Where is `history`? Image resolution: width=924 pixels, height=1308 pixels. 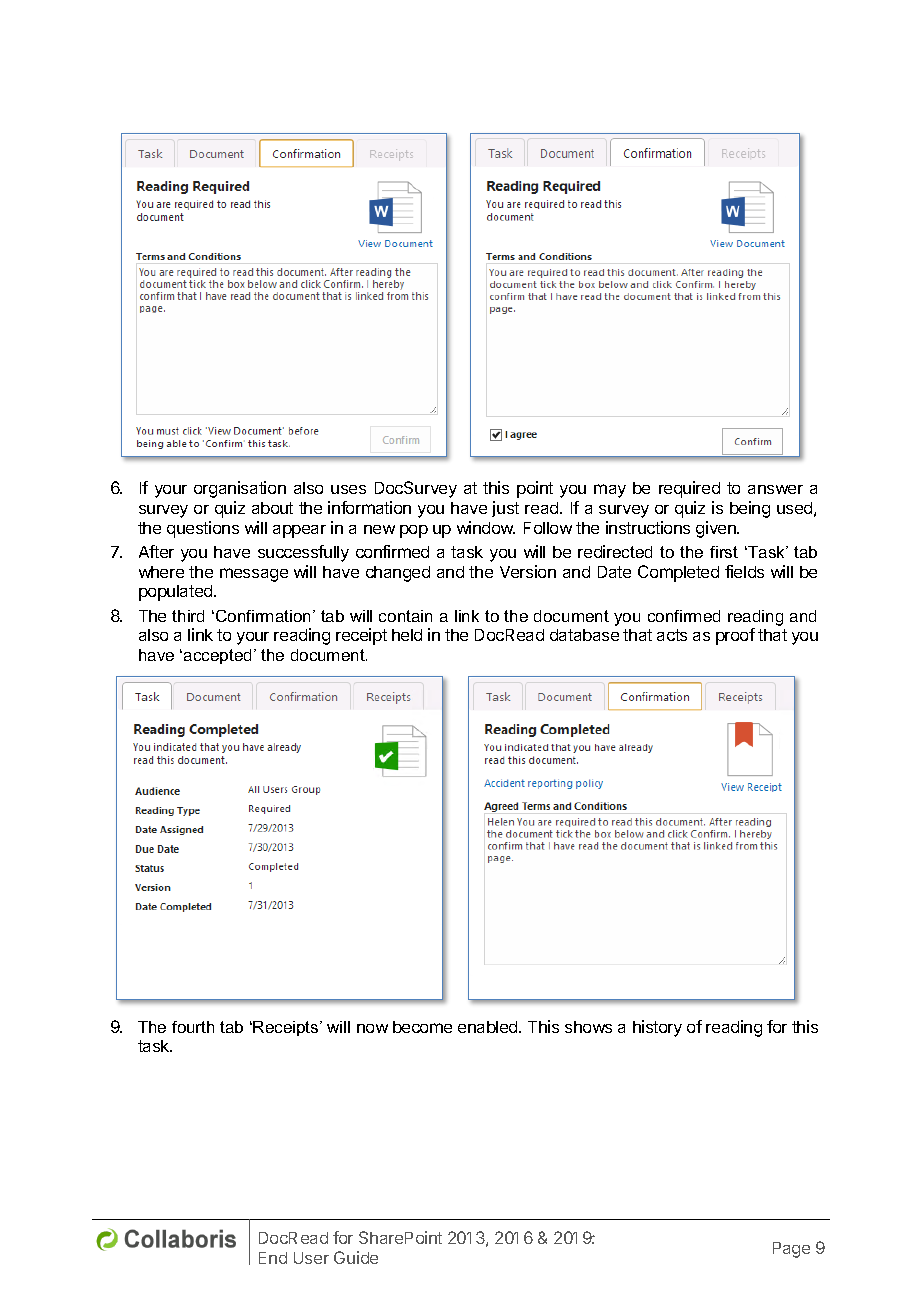 history is located at coordinates (657, 1028).
